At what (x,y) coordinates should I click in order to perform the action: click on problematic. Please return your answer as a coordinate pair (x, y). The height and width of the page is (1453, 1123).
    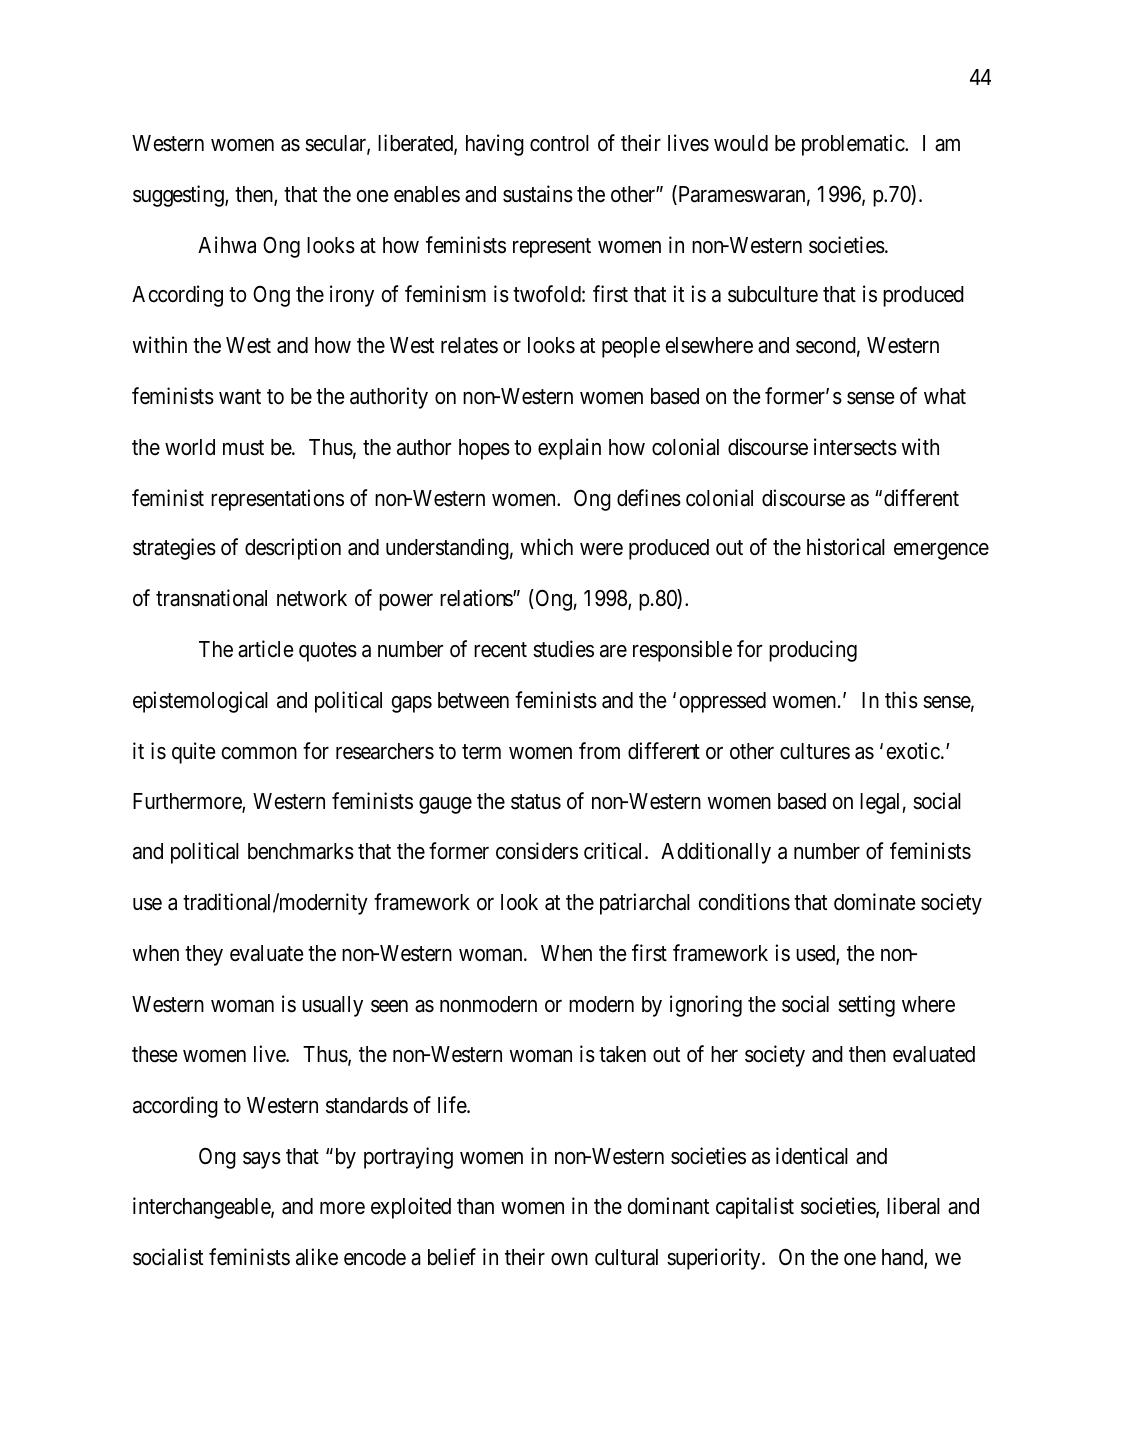
    Looking at the image, I should click on (854, 145).
